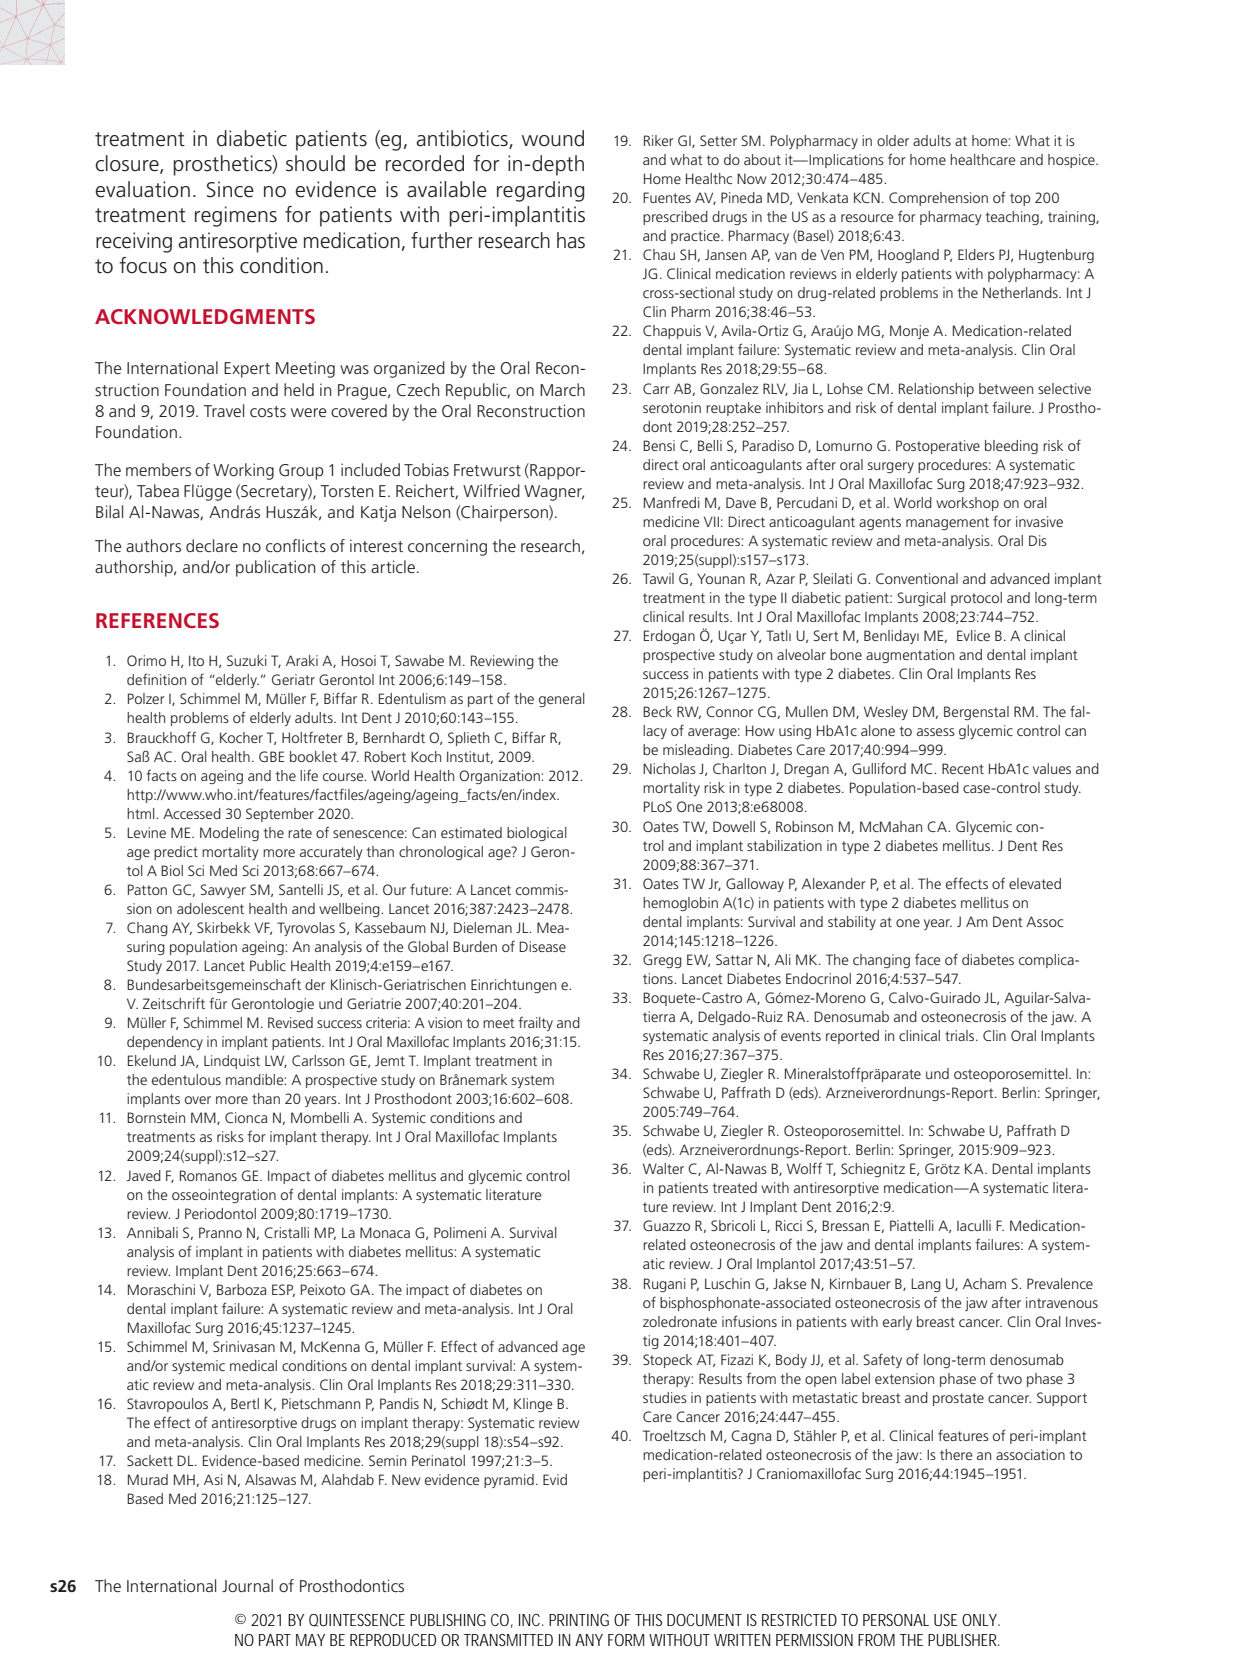 The width and height of the image is (1235, 1655). What do you see at coordinates (212, 545) in the image?
I see `declare` at bounding box center [212, 545].
